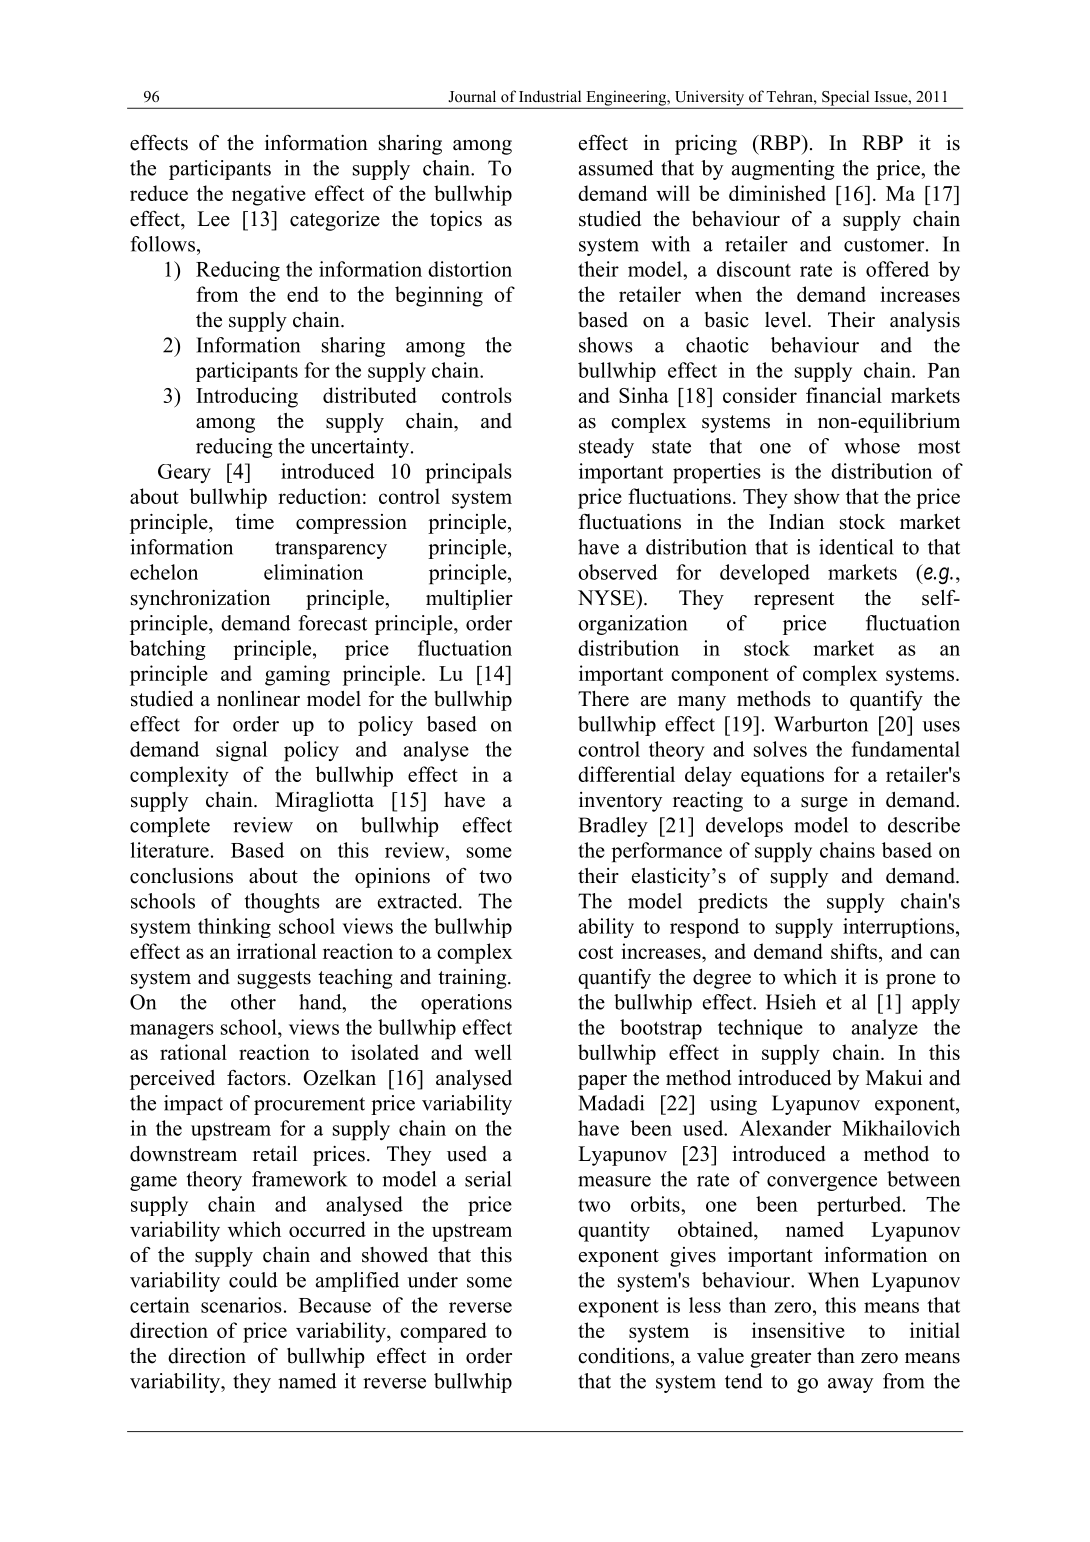  I want to click on Special, so click(846, 99).
